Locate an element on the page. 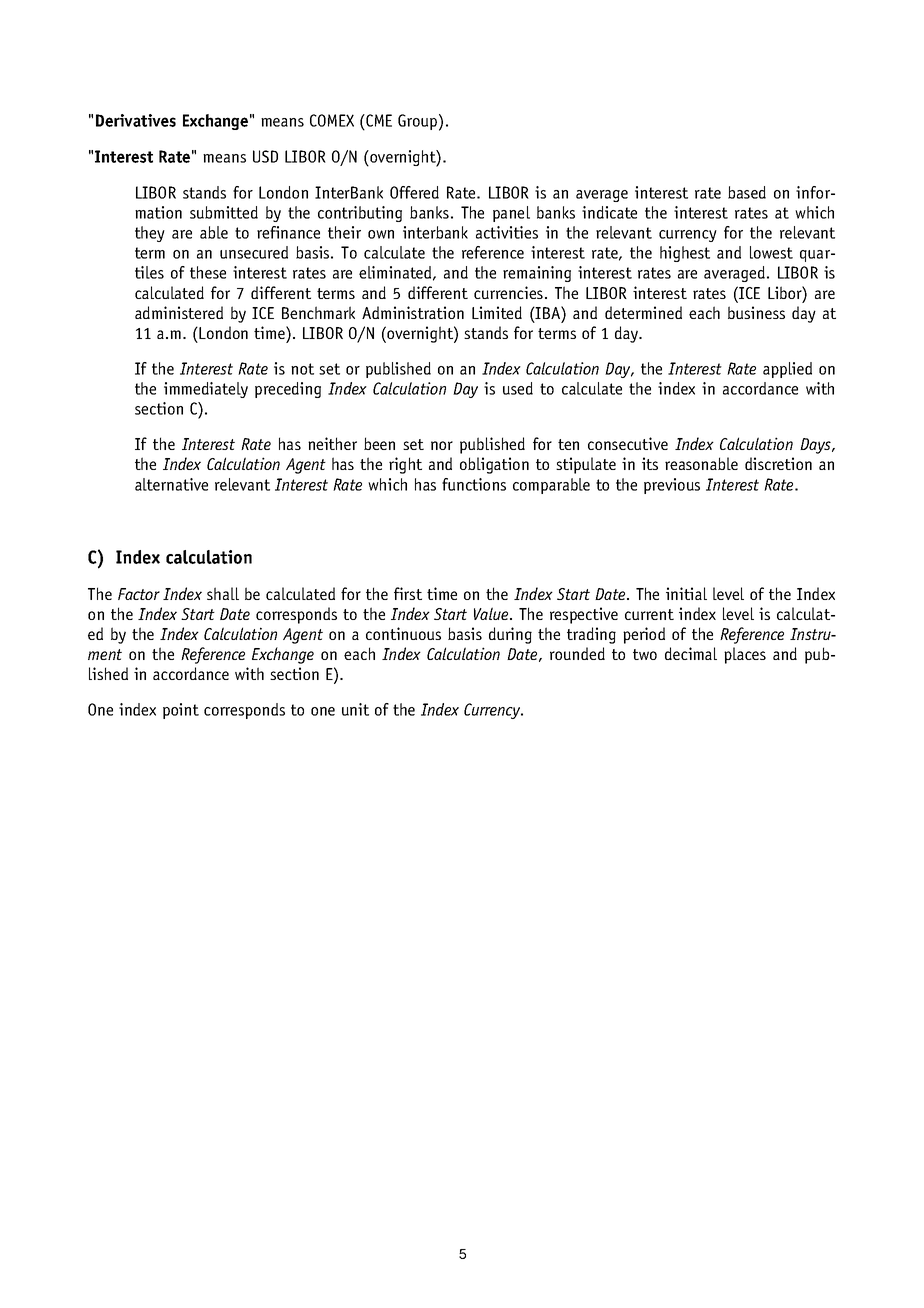 The height and width of the page is (1308, 924). currencies is located at coordinates (508, 292).
